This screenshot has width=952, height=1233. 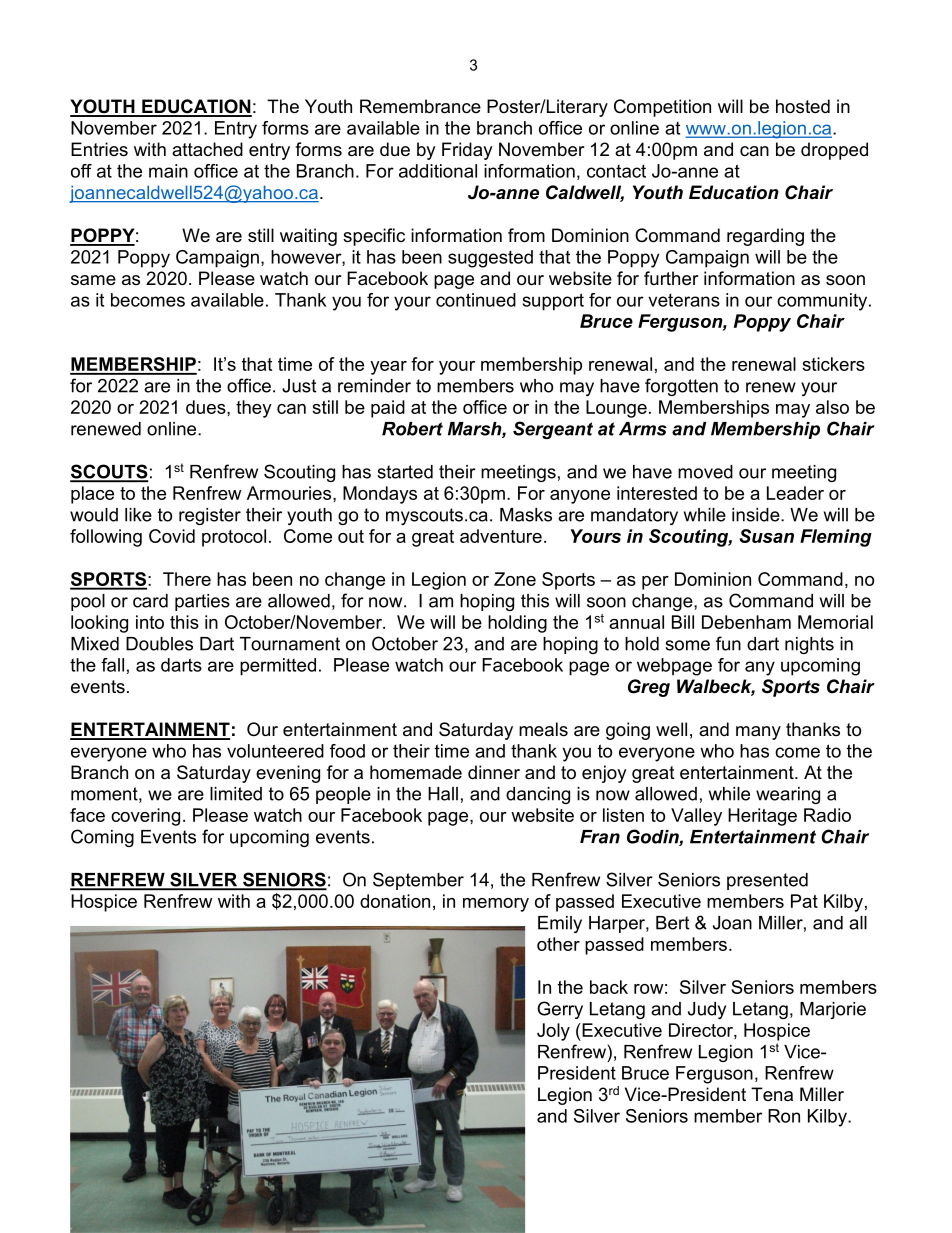 What do you see at coordinates (145, 817) in the screenshot?
I see `covering` at bounding box center [145, 817].
